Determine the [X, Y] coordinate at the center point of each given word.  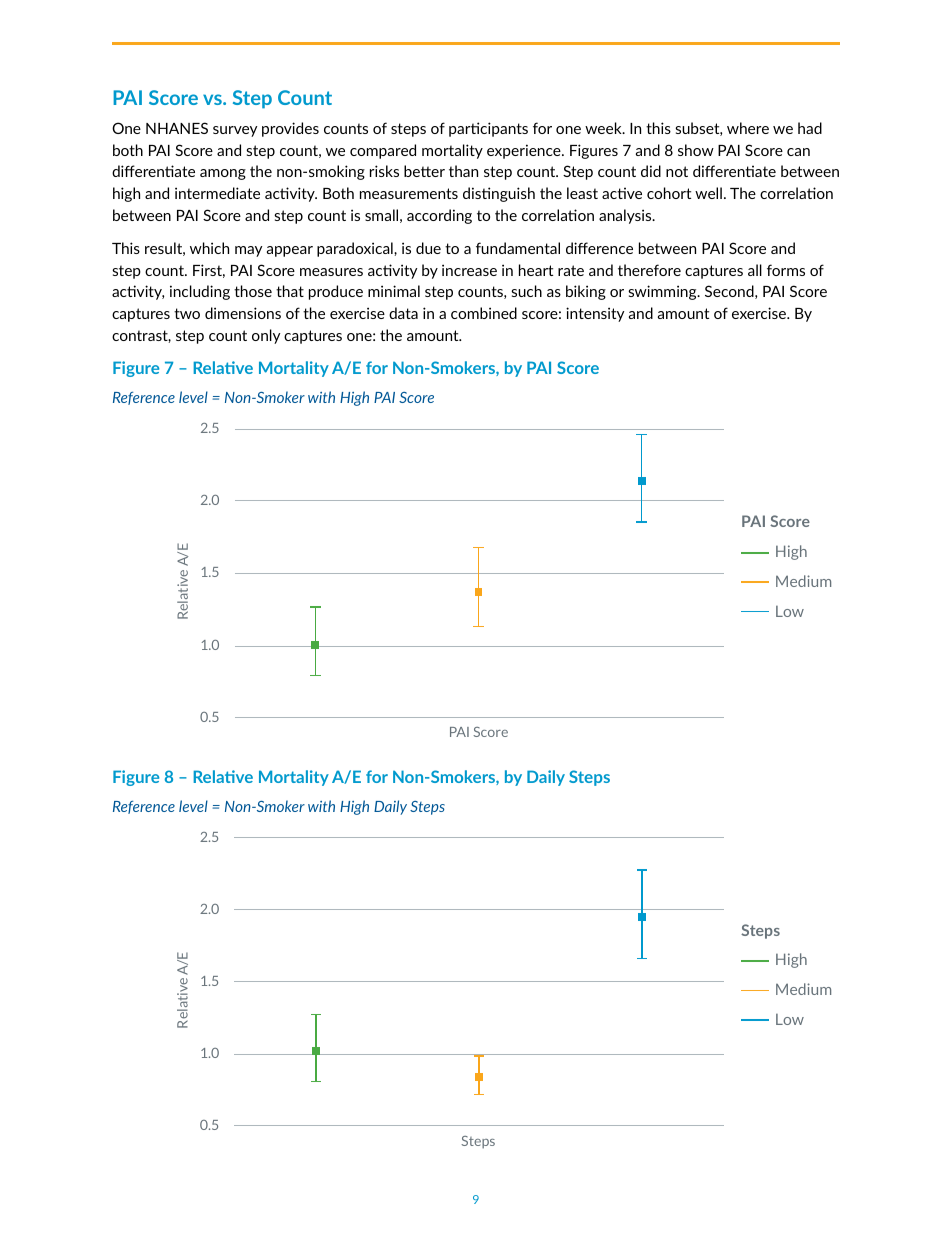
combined [484, 313]
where [748, 128]
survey [235, 131]
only [266, 336]
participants [488, 129]
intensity [595, 314]
